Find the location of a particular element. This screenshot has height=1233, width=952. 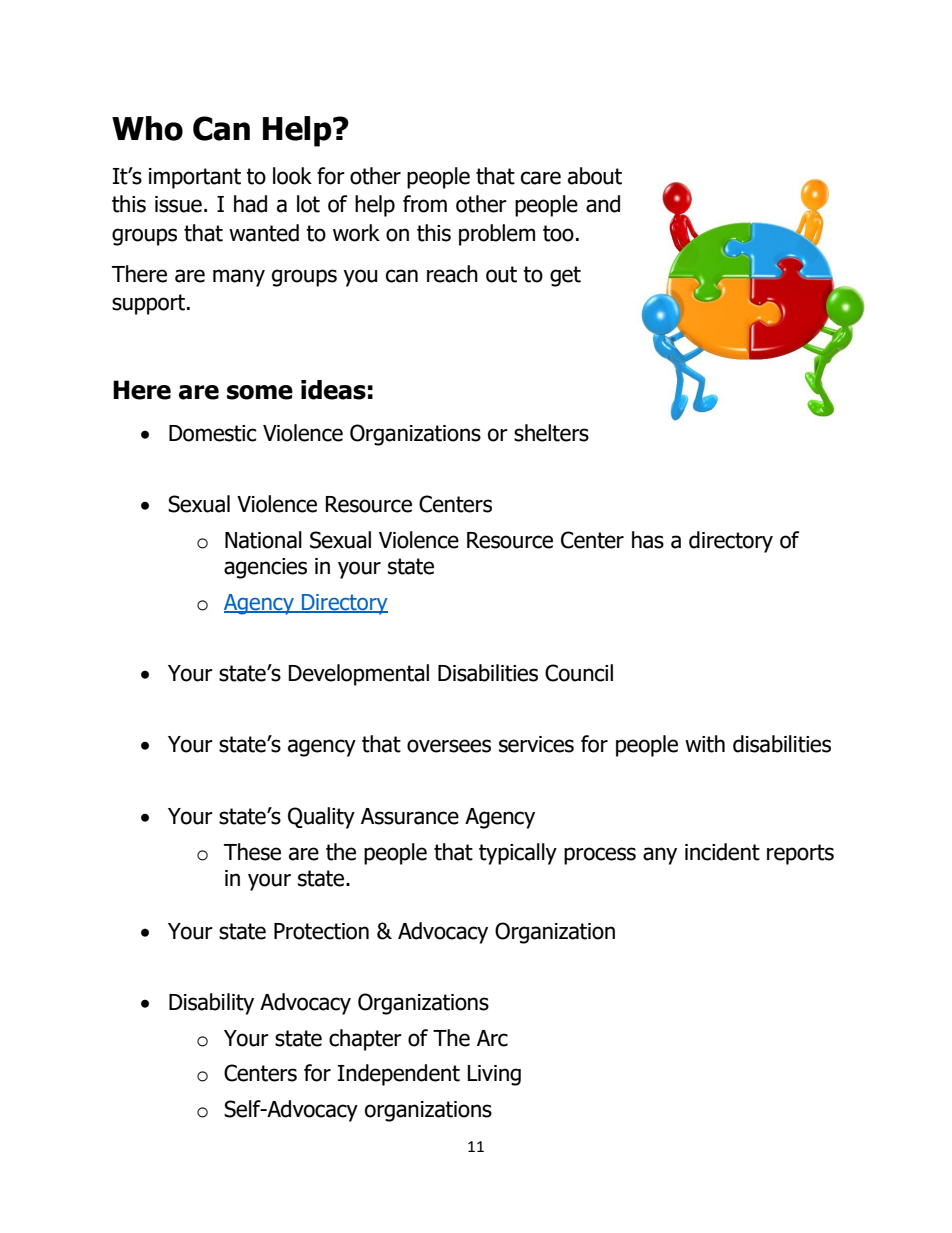

Living is located at coordinates (494, 1075).
